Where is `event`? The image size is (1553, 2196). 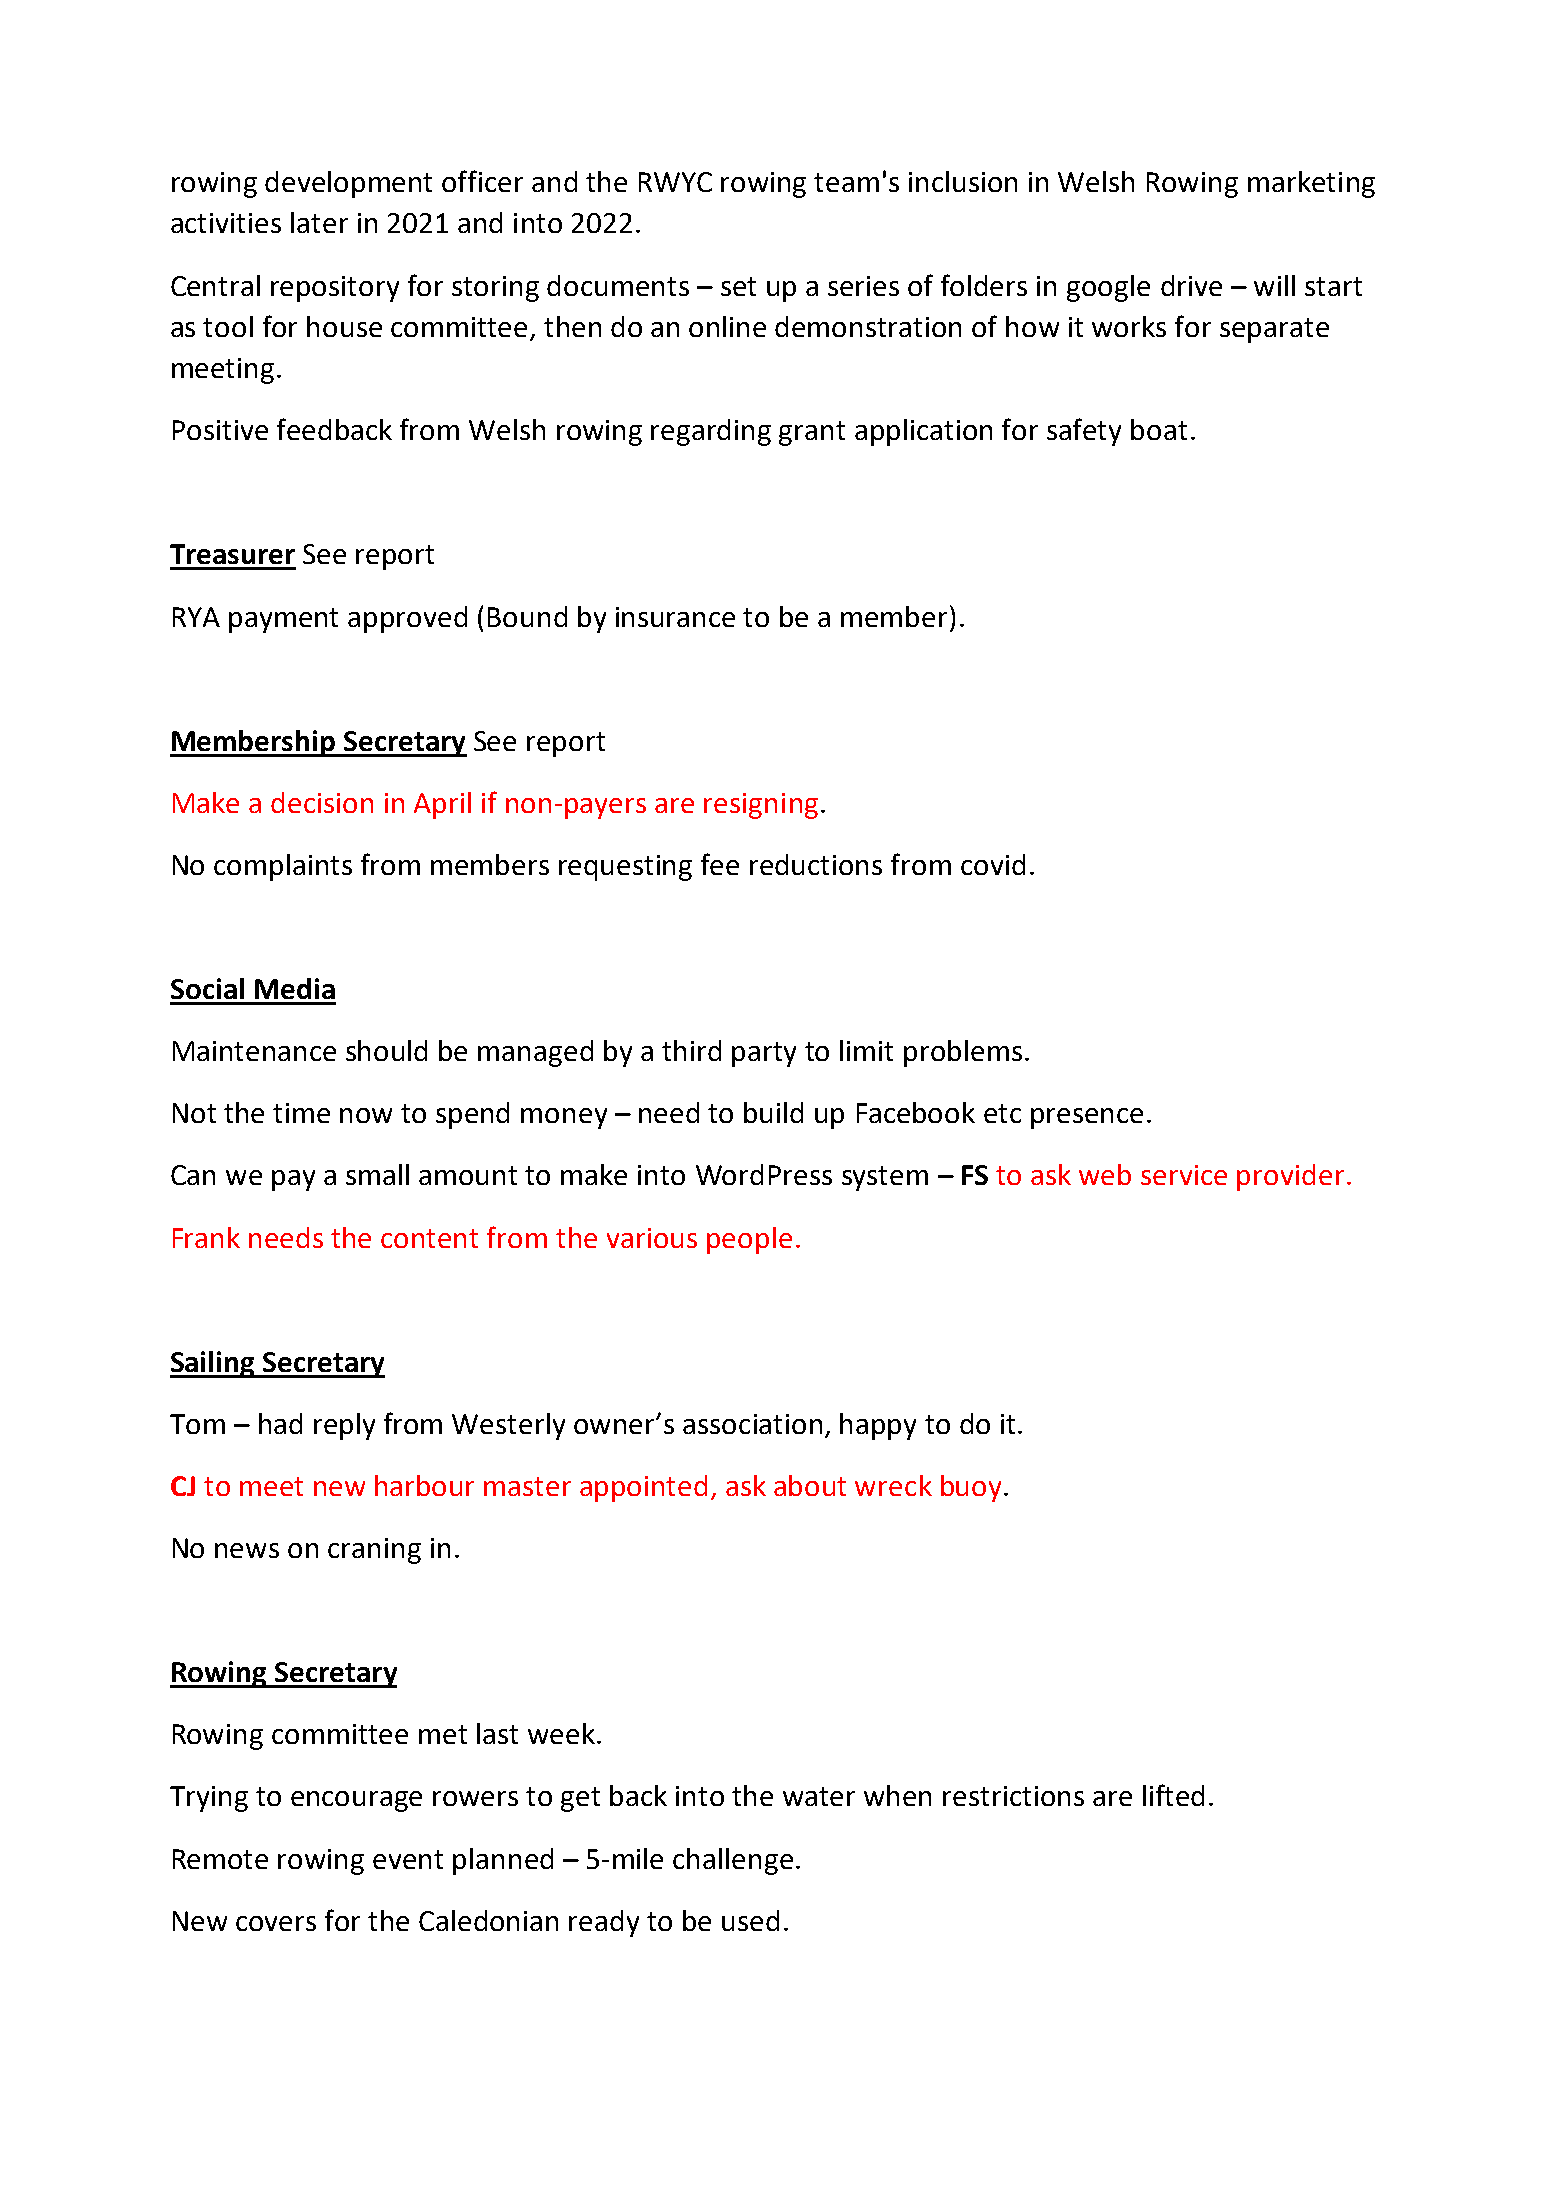
event is located at coordinates (408, 1859).
